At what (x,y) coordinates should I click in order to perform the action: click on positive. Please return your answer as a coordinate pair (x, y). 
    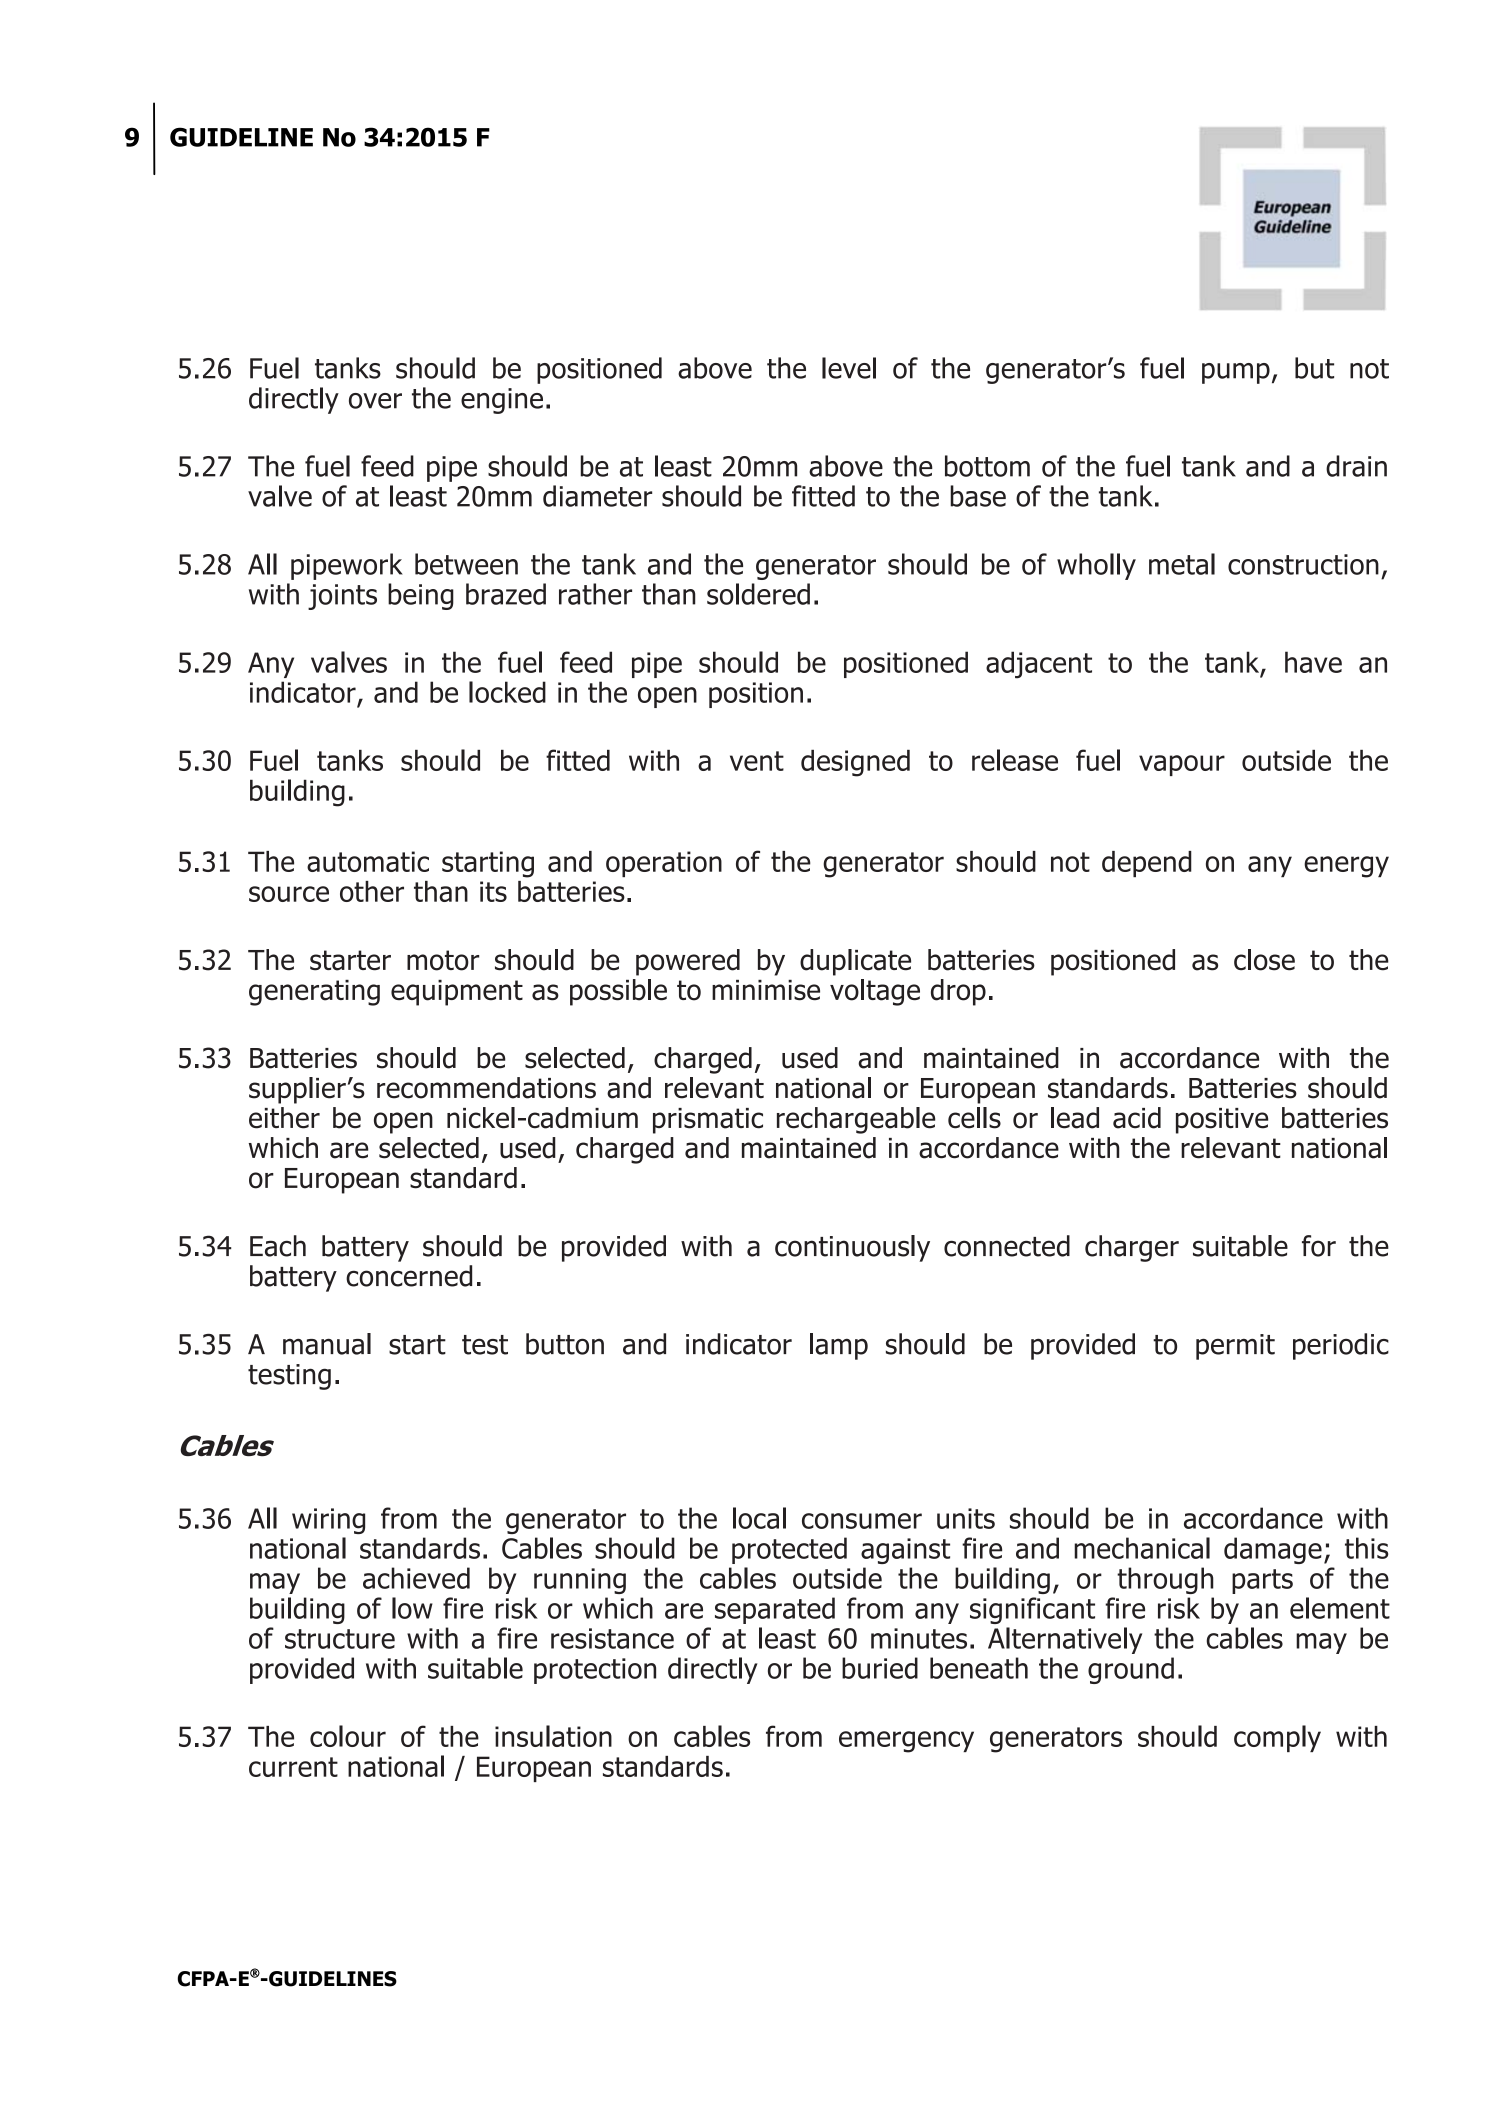
    Looking at the image, I should click on (1222, 1121).
